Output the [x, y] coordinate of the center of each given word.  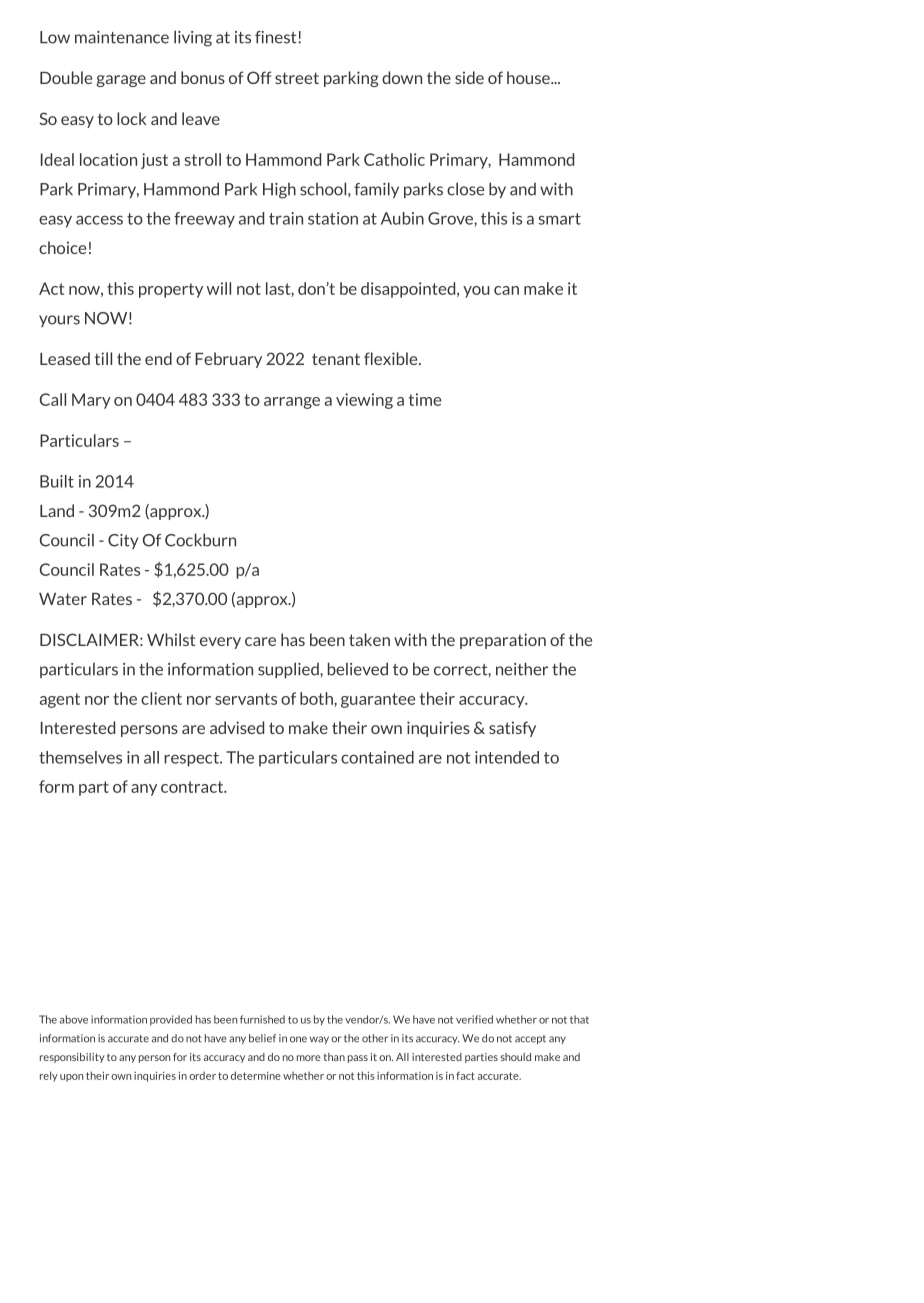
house [529, 77]
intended [507, 757]
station [333, 218]
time [425, 399]
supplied [289, 670]
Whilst [171, 639]
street [297, 78]
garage [121, 81]
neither [522, 669]
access [99, 220]
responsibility [72, 1058]
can [506, 290]
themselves [80, 757]
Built [57, 481]
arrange [292, 403]
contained [377, 757]
